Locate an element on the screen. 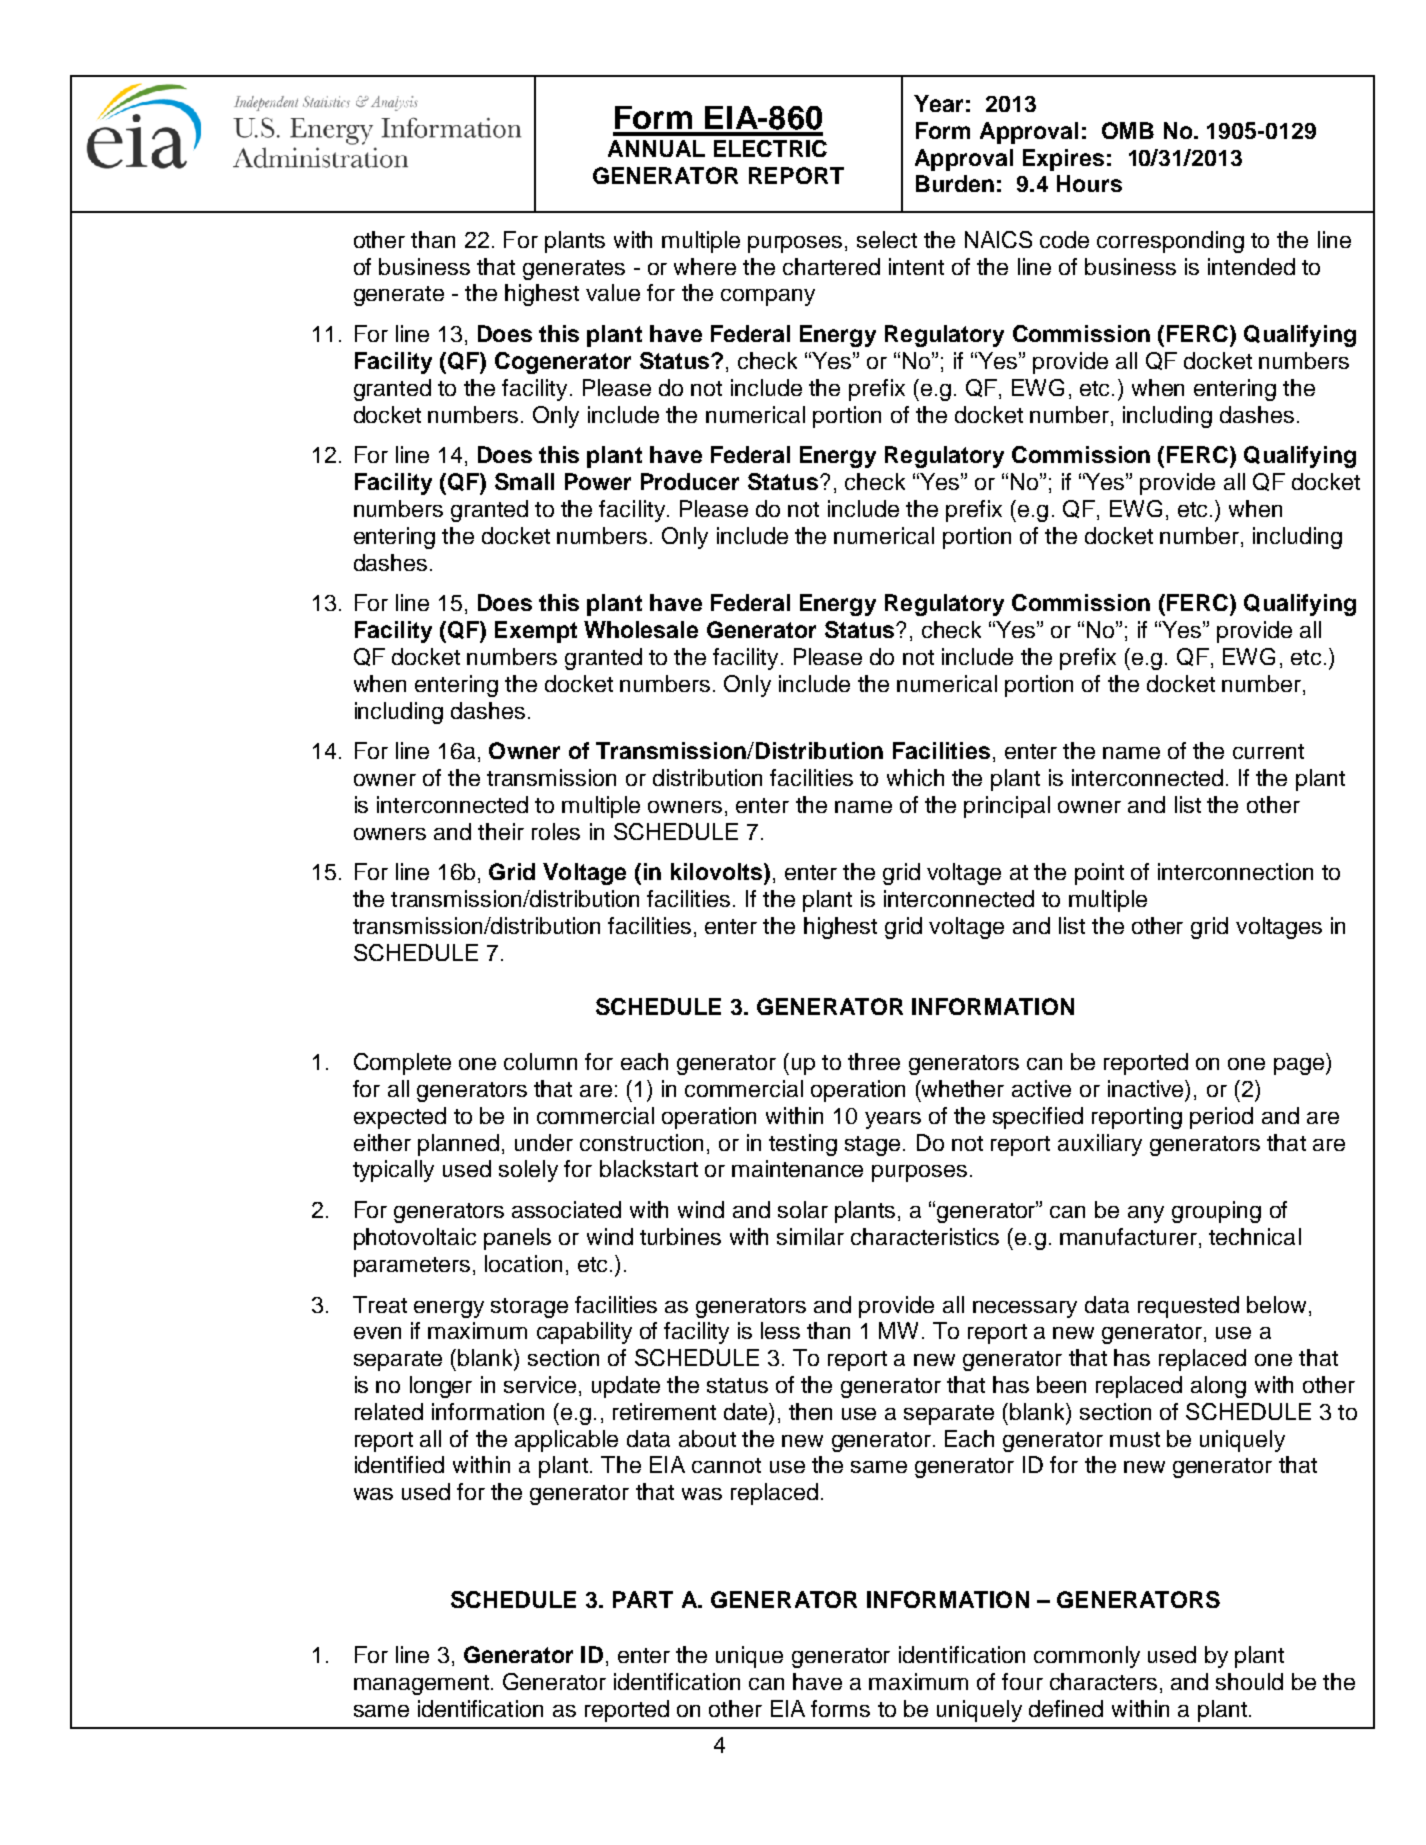 Image resolution: width=1426 pixels, height=1845 pixels. current is located at coordinates (1268, 751).
